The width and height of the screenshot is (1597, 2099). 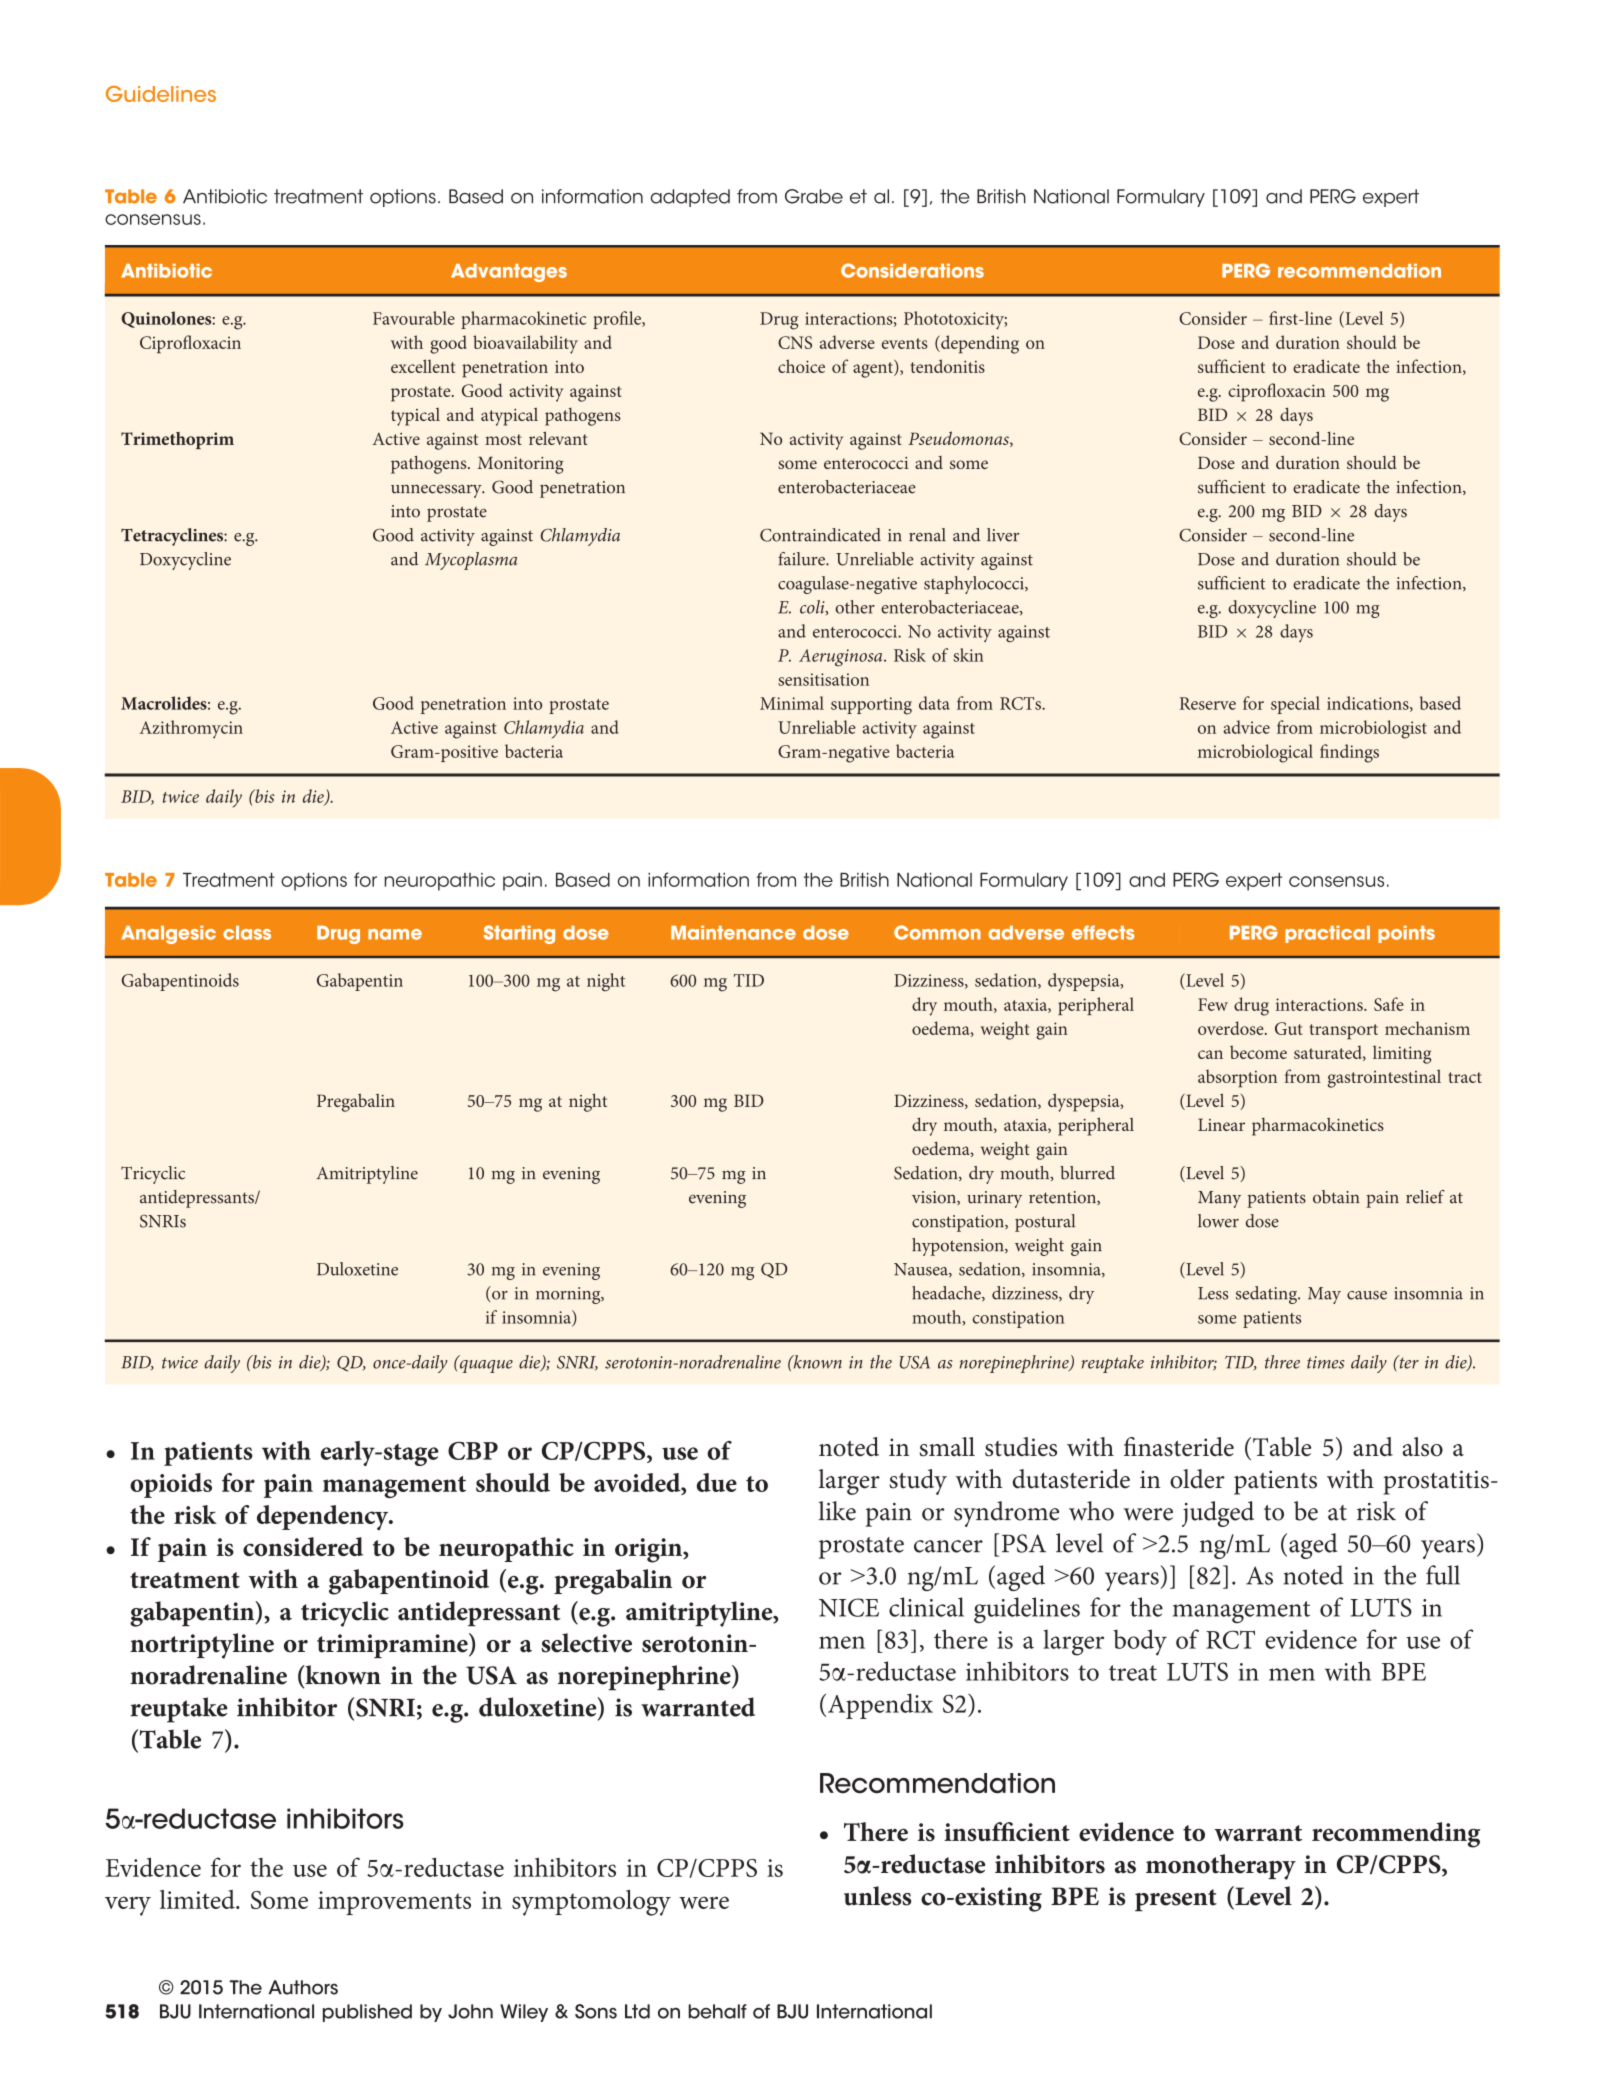 What do you see at coordinates (792, 703) in the screenshot?
I see `Minimal` at bounding box center [792, 703].
